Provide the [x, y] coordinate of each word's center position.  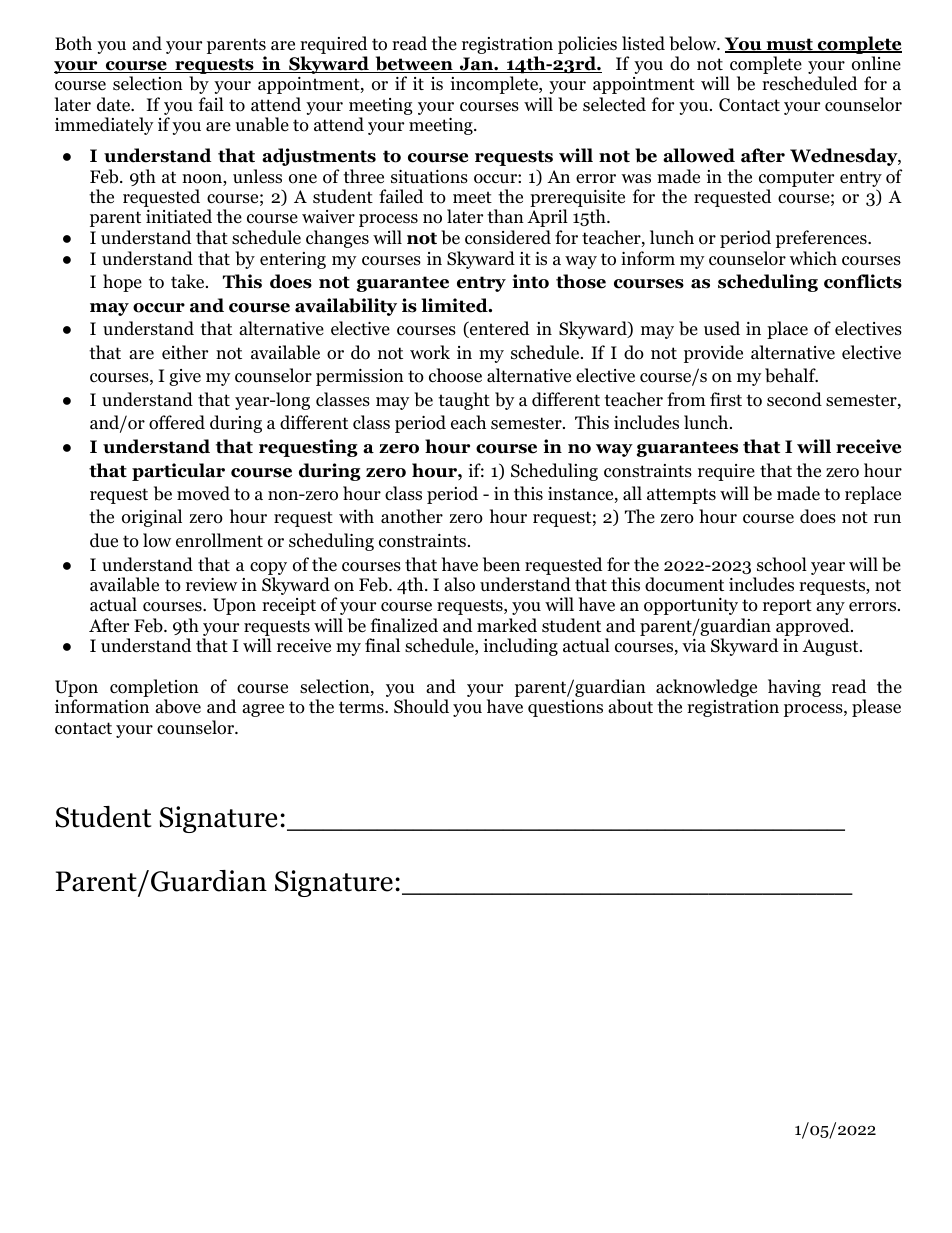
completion [154, 689]
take [189, 281]
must [789, 45]
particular [178, 472]
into [530, 281]
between [414, 64]
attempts [681, 496]
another [412, 516]
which [813, 258]
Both [73, 43]
